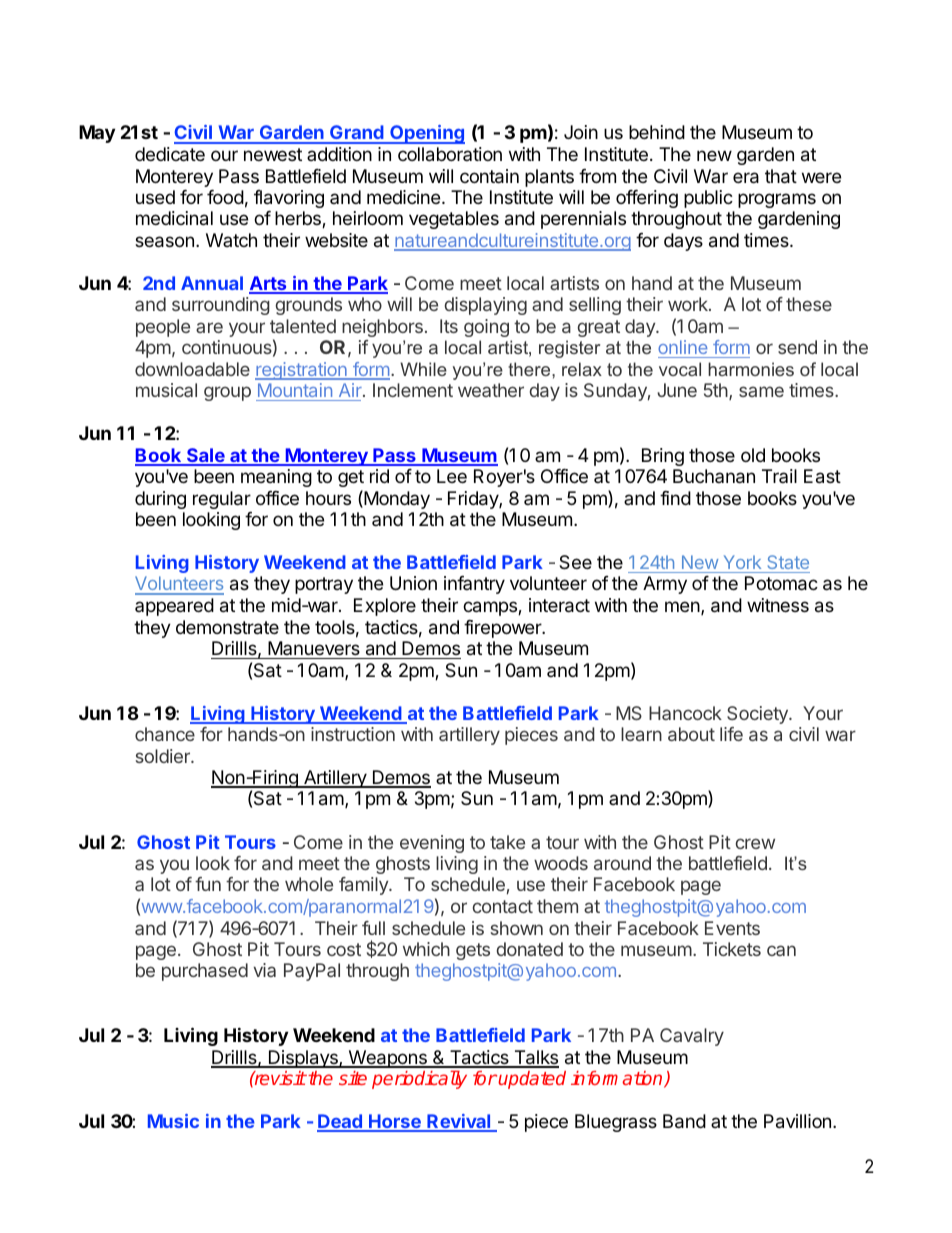  Describe the element at coordinates (206, 456) in the document. I see `Sale` at that location.
